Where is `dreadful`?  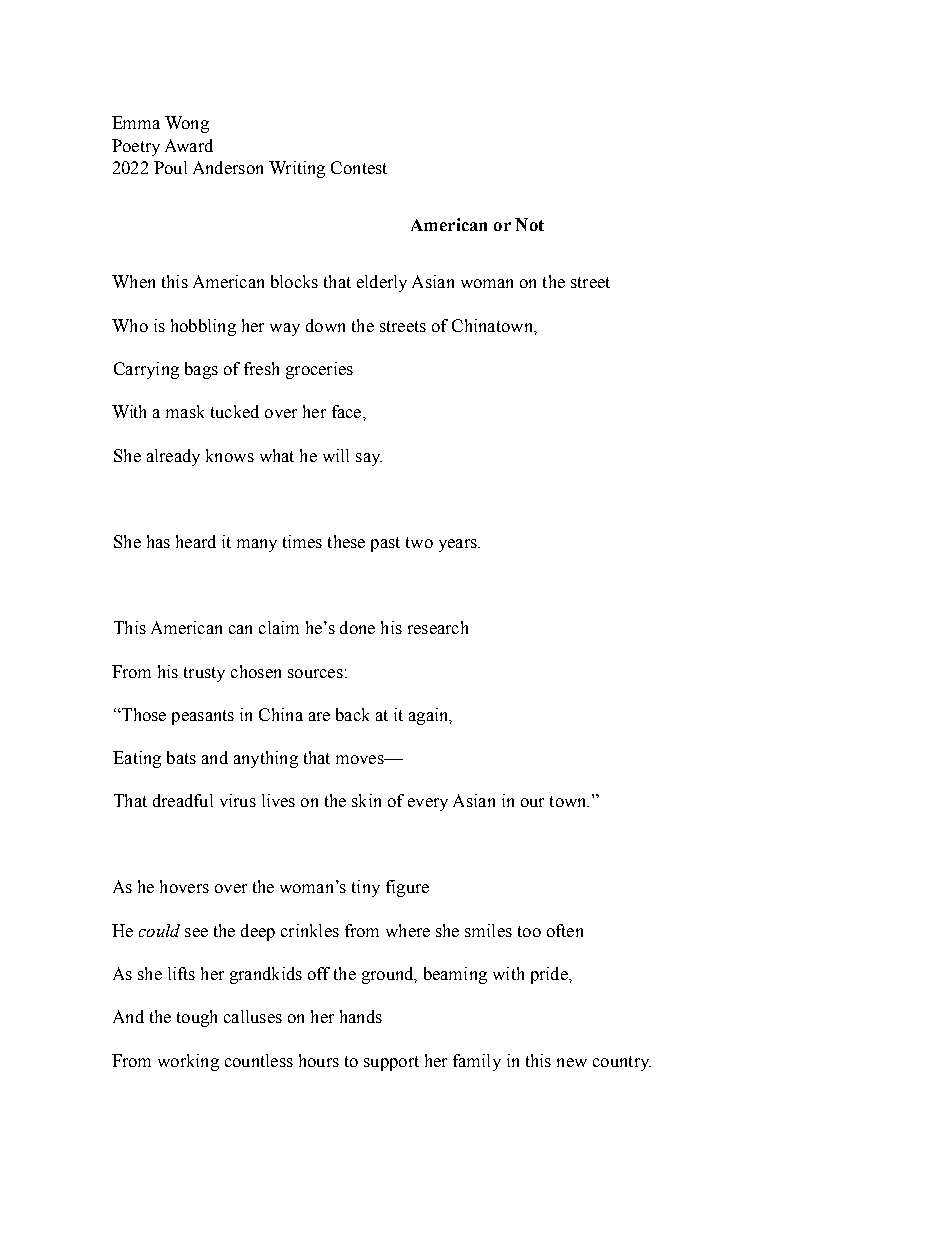
dreadful is located at coordinates (183, 800).
